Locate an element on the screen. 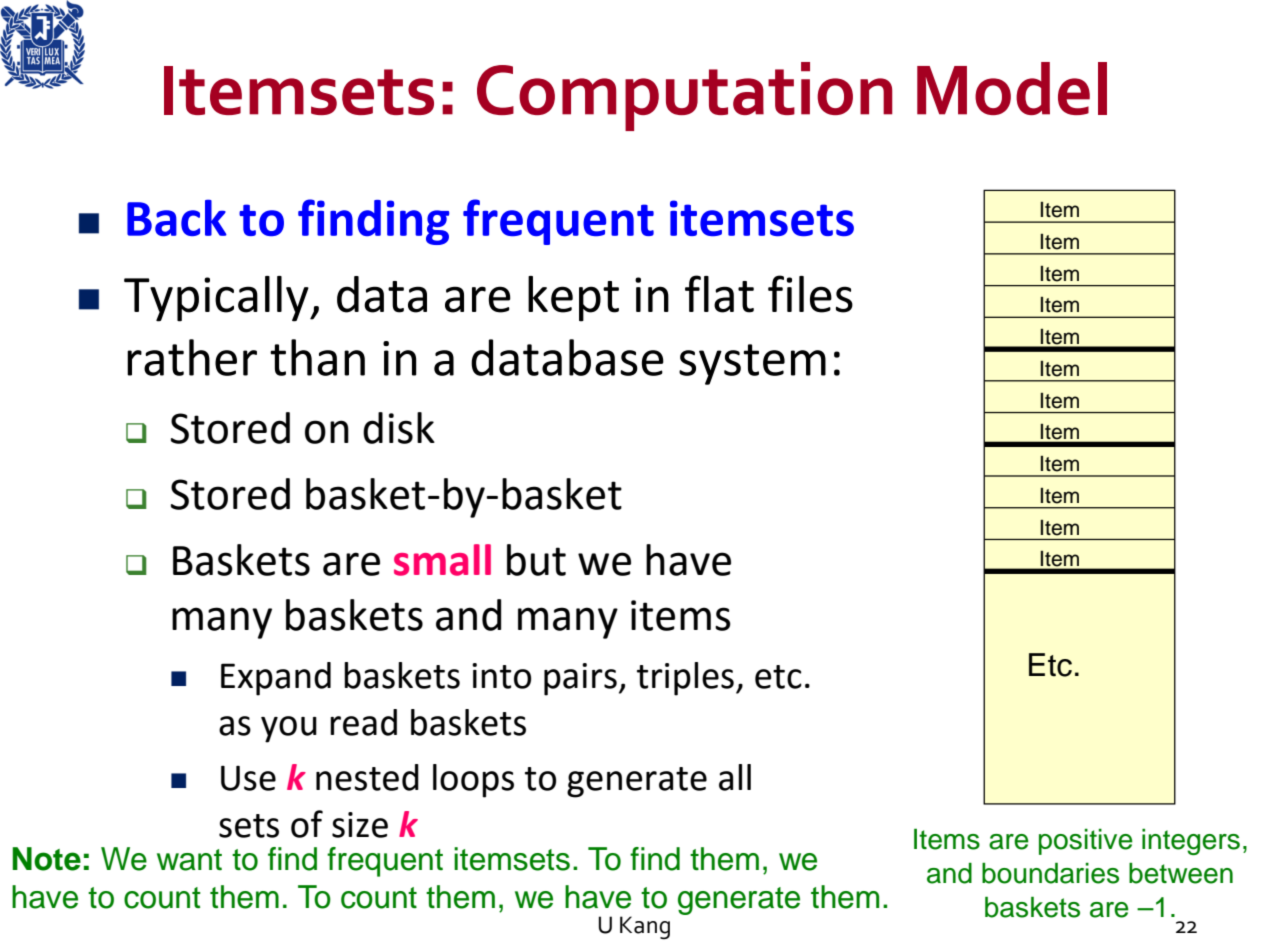 The image size is (1270, 952). Expand is located at coordinates (276, 679).
